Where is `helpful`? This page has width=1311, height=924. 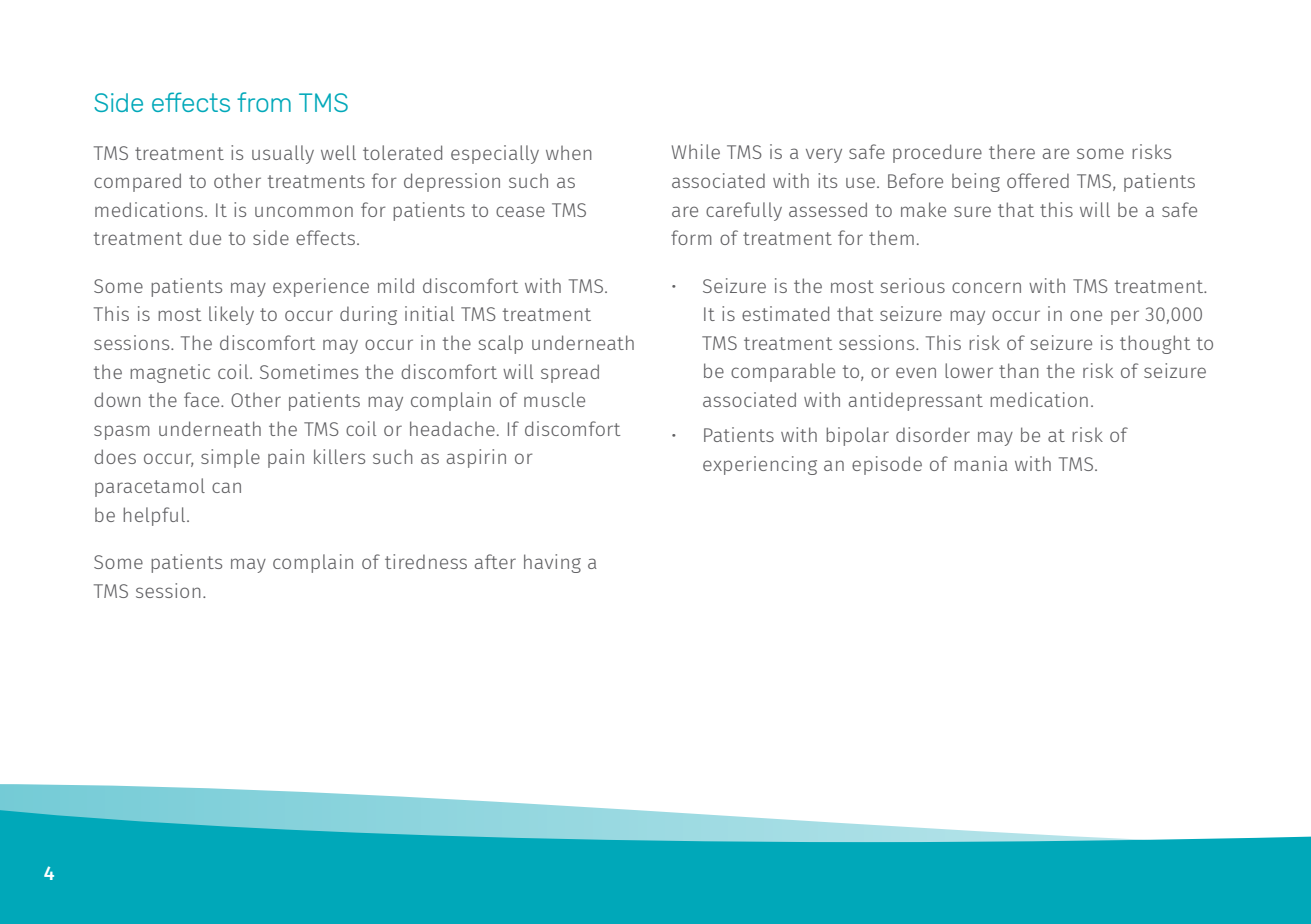
helpful is located at coordinates (155, 516).
